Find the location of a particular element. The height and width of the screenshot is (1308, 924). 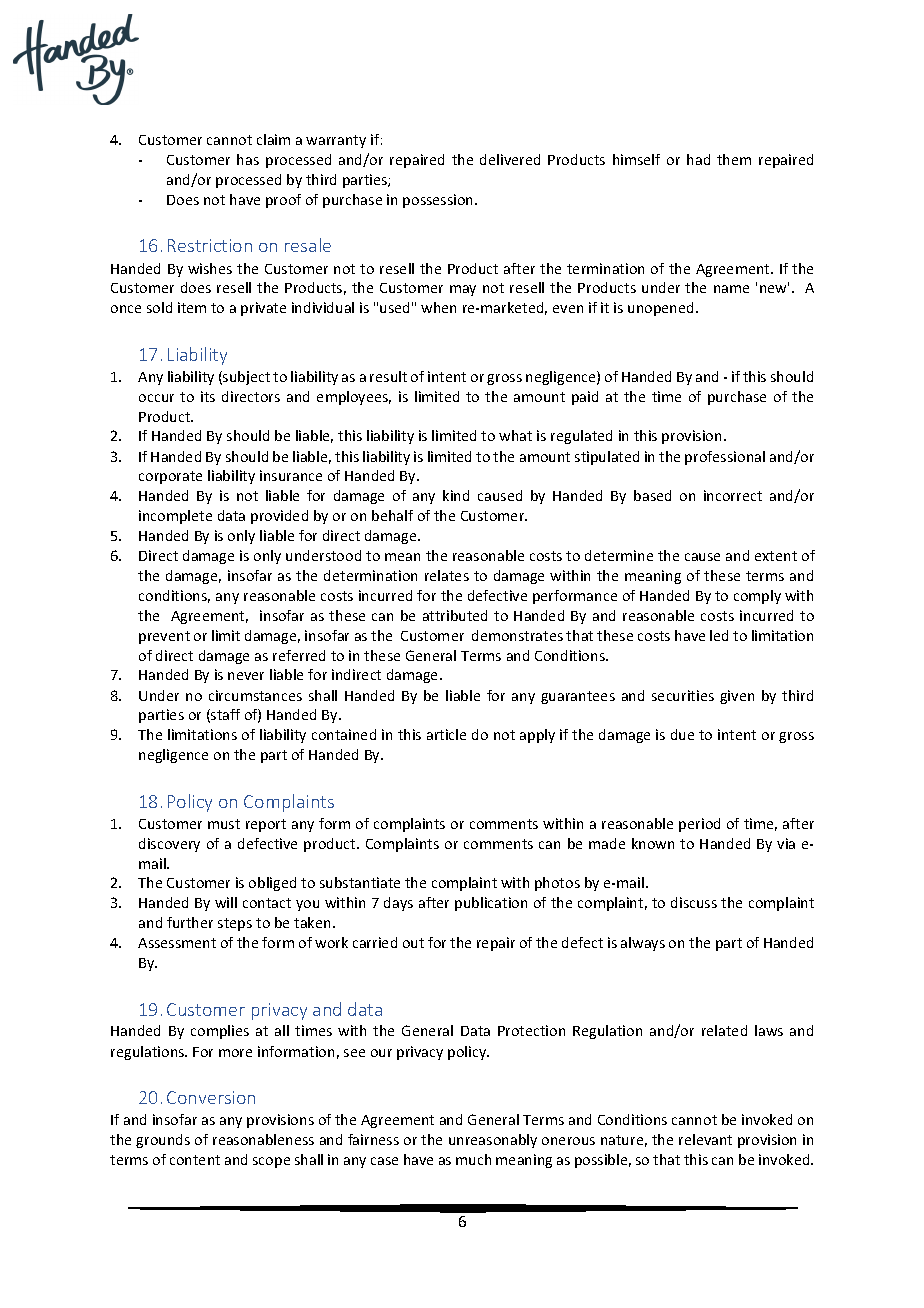

what is located at coordinates (515, 435).
